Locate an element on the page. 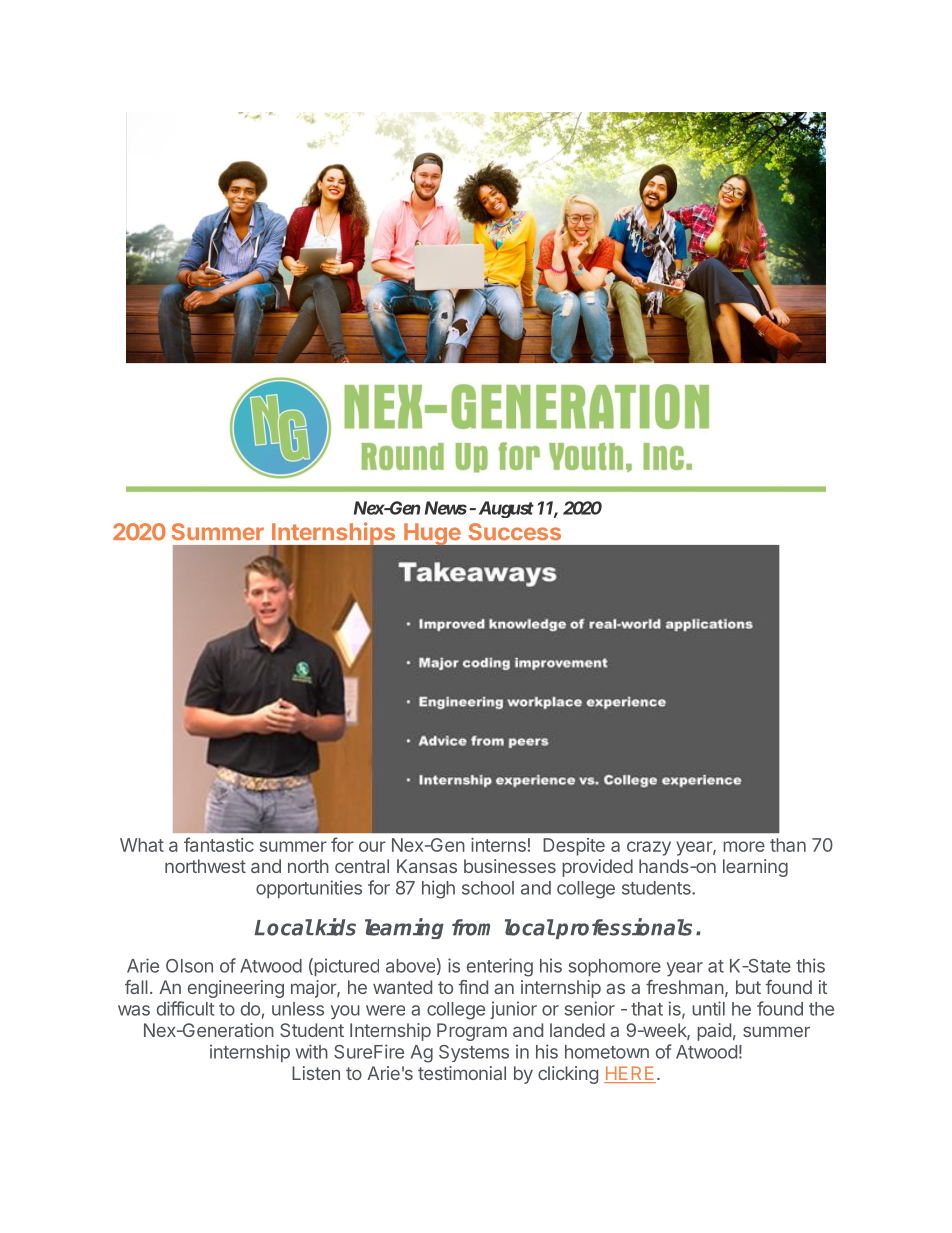 This image has height=1233, width=952. Despite is located at coordinates (574, 847).
